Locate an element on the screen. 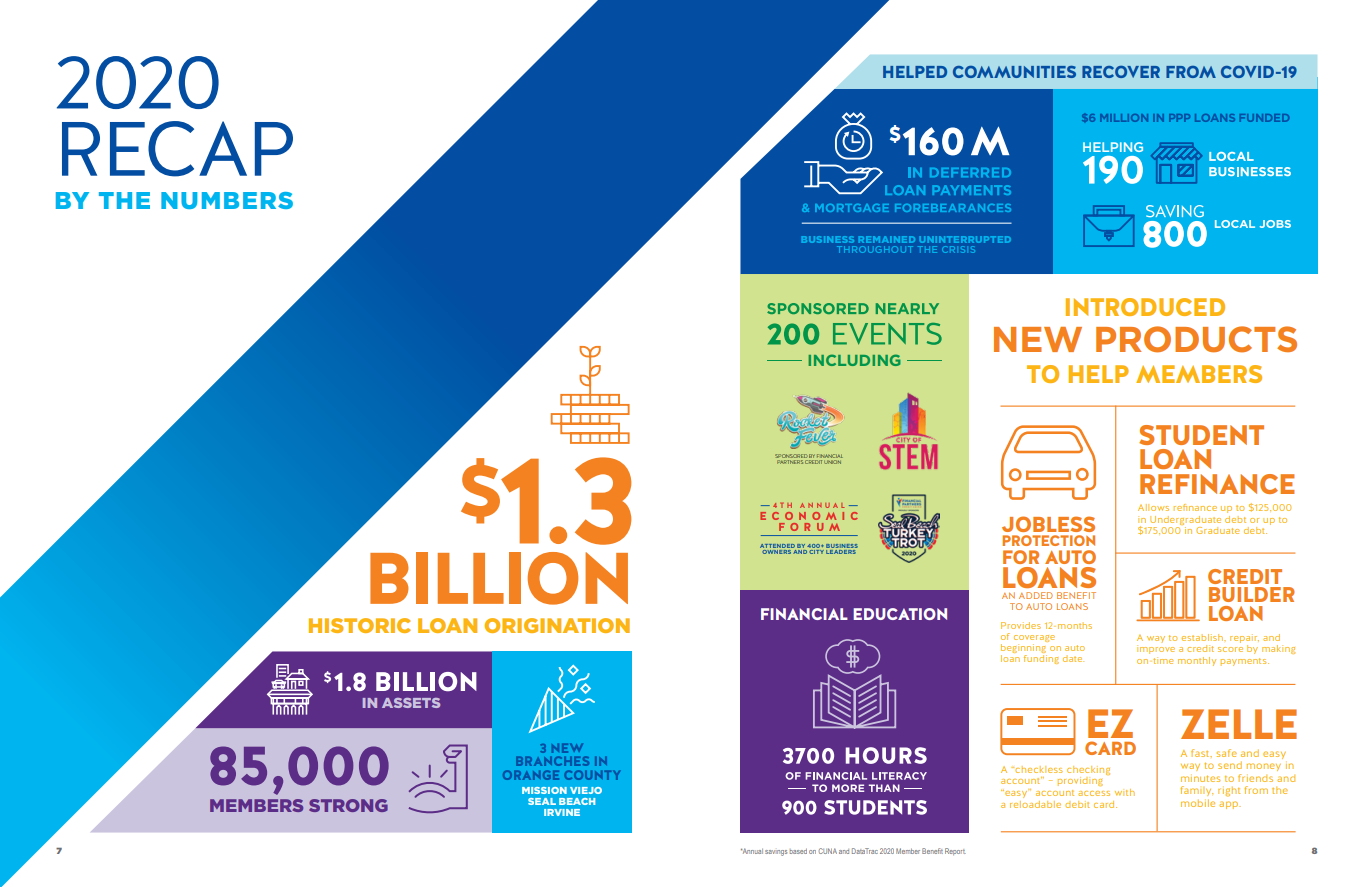  COMMUNITIES is located at coordinates (1014, 72).
